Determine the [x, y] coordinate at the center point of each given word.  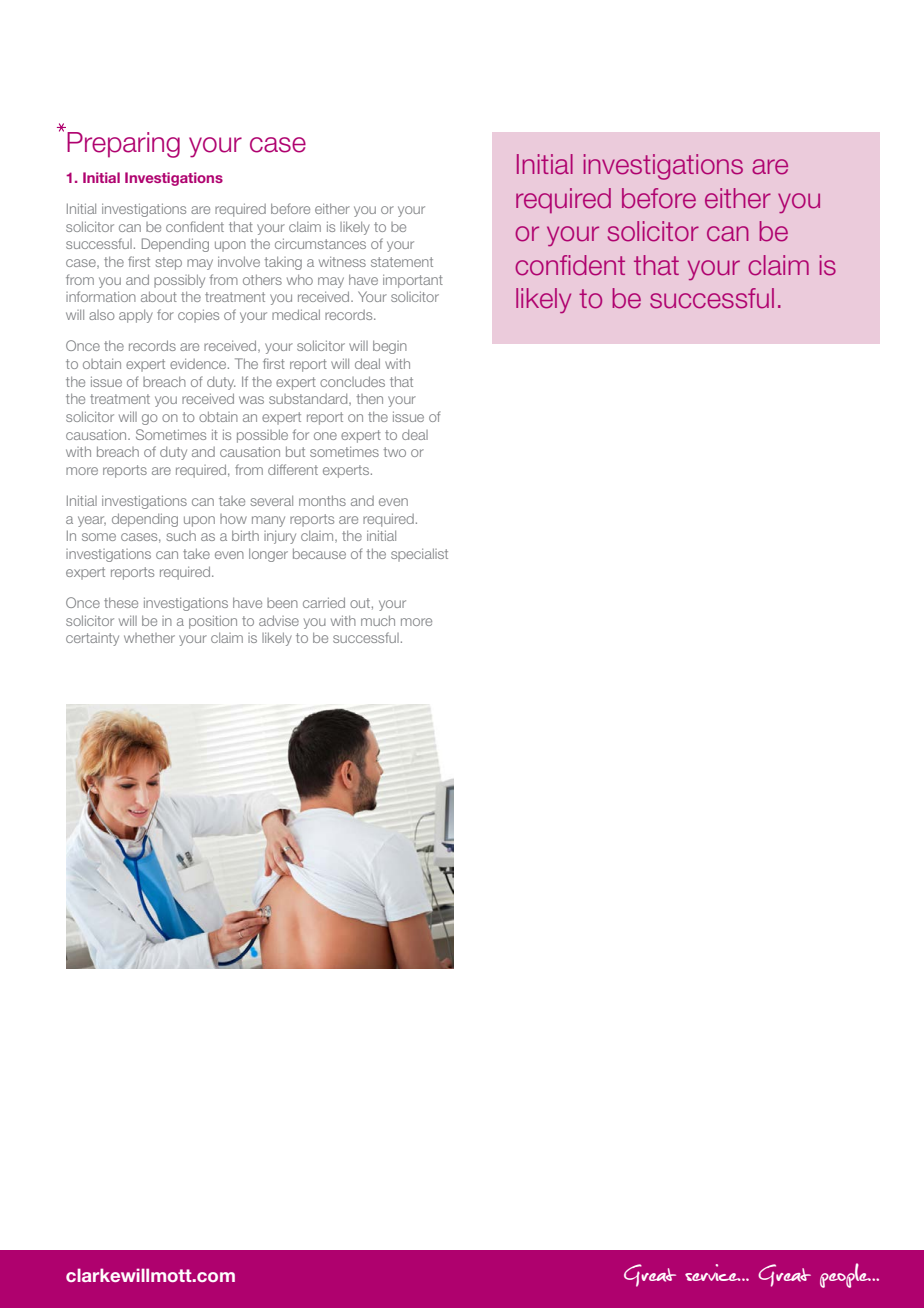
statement [402, 262]
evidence [199, 363]
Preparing [123, 145]
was [251, 400]
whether [149, 638]
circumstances [320, 243]
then [370, 399]
